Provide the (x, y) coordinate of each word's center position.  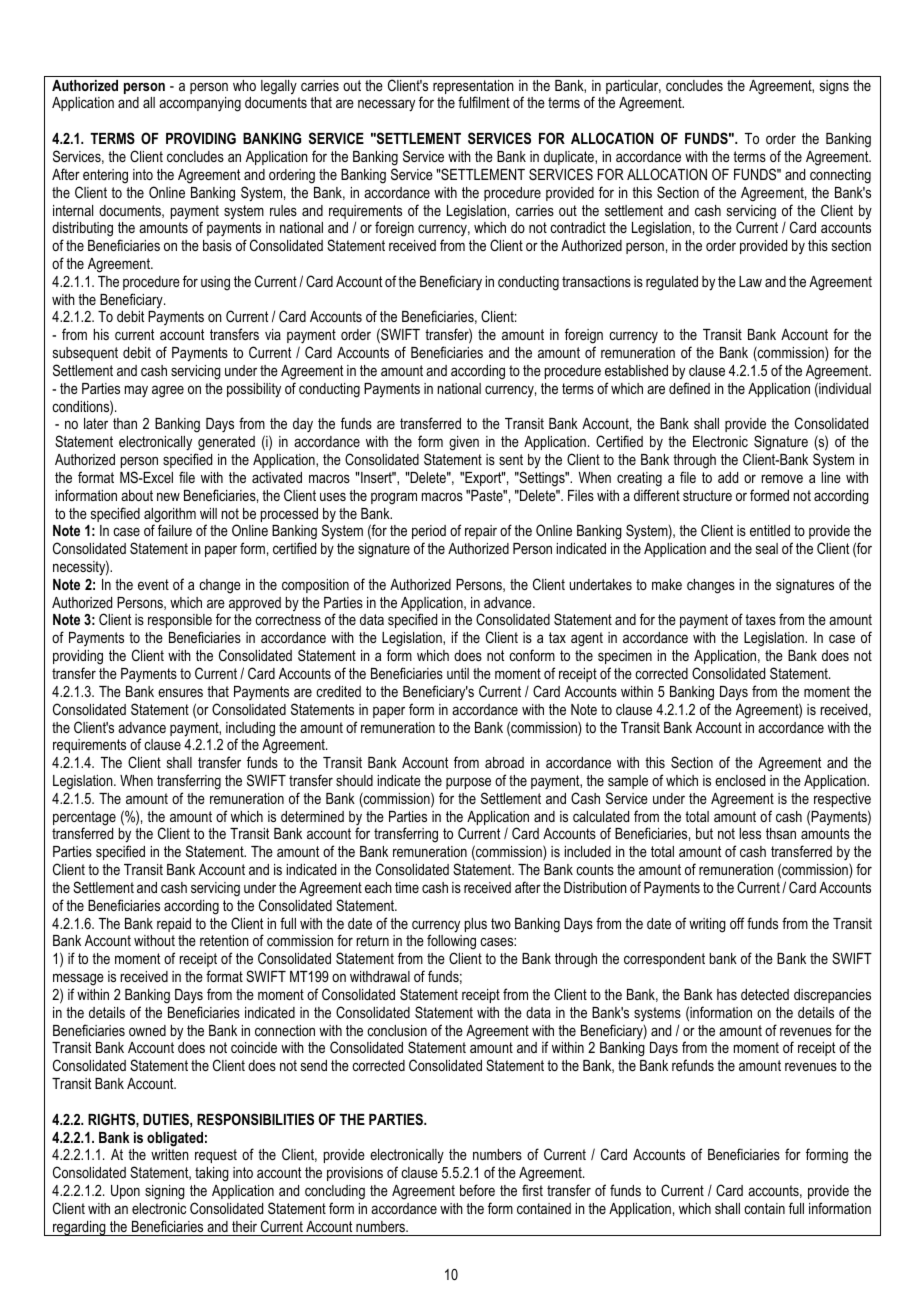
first (532, 1190)
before (477, 1190)
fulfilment (484, 102)
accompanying (200, 104)
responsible (180, 623)
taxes (760, 619)
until (458, 673)
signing (165, 1192)
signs (834, 87)
